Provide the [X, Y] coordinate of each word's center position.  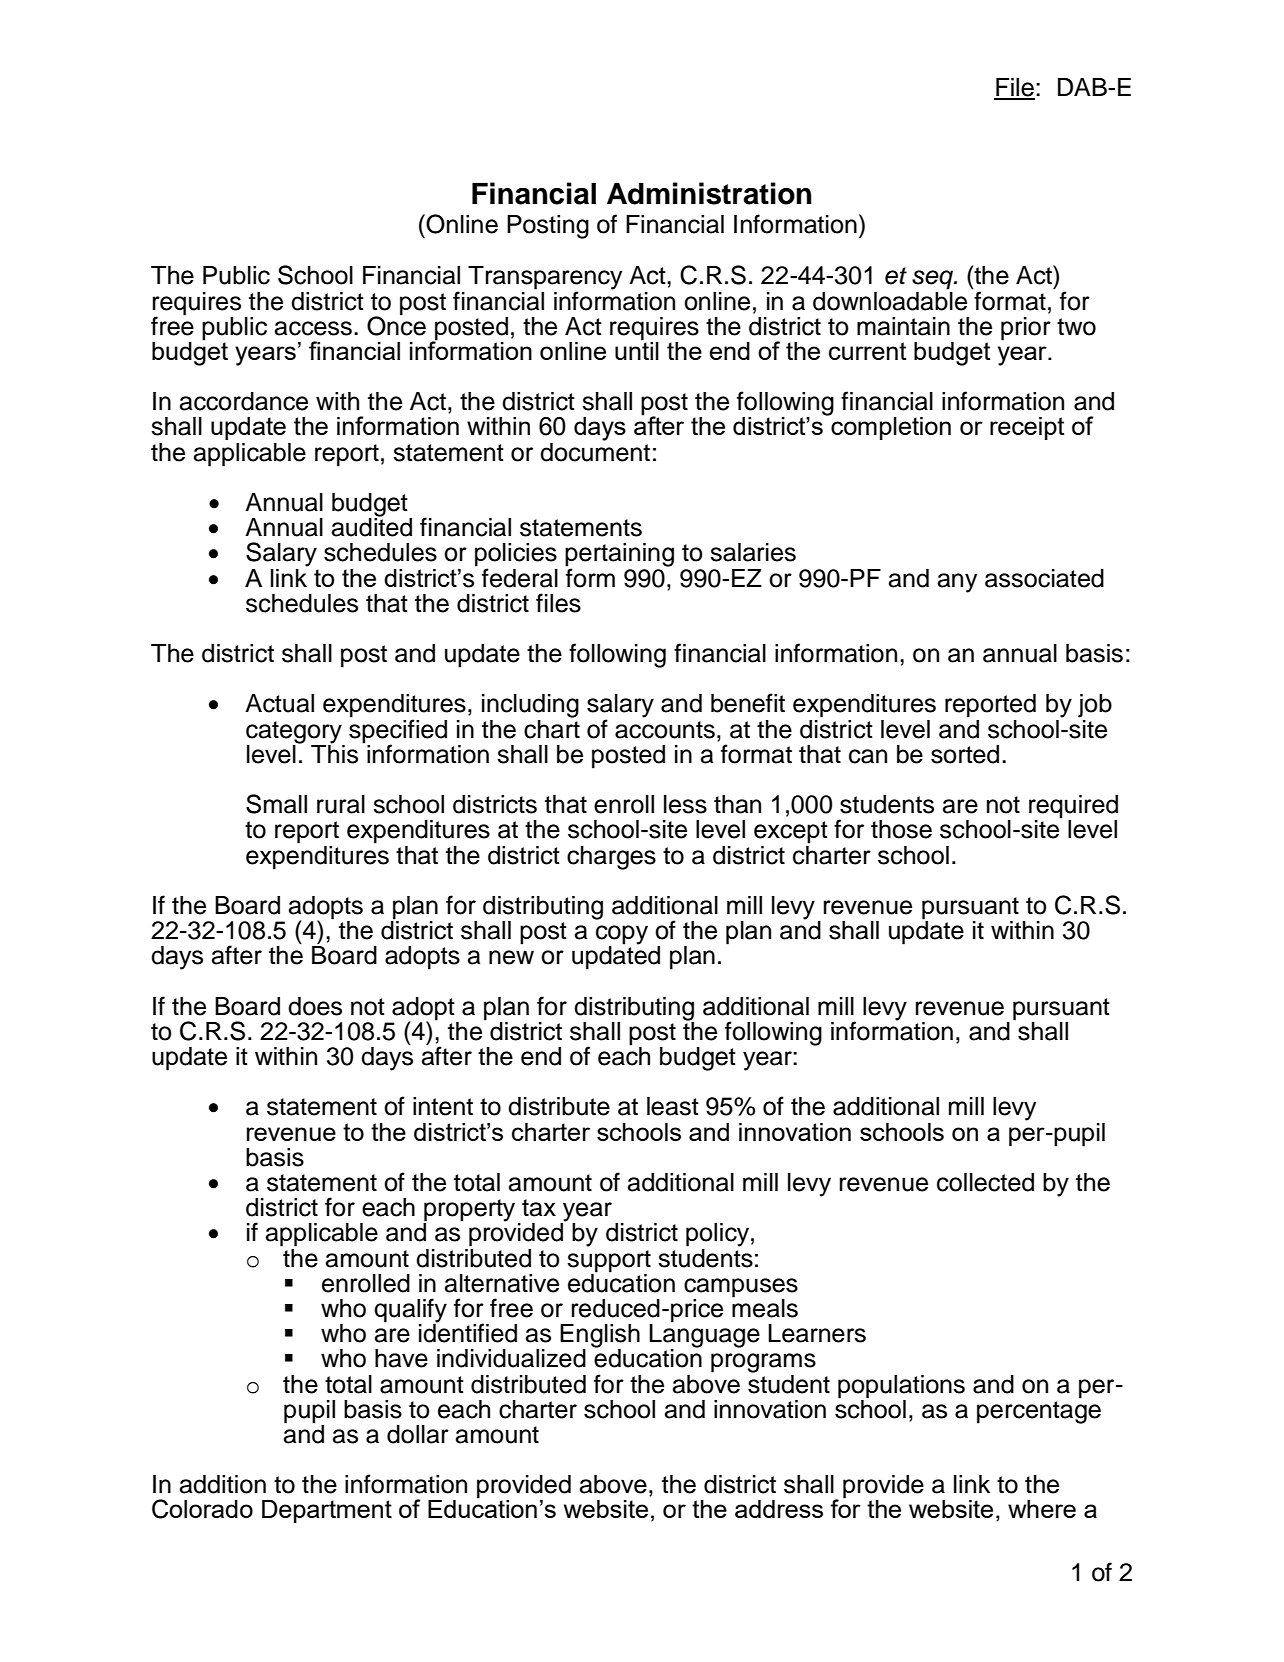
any [957, 583]
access [313, 328]
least [673, 1106]
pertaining [619, 556]
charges [611, 858]
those [901, 829]
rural [341, 804]
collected [985, 1182]
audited [372, 526]
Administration [709, 193]
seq [934, 280]
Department [327, 1511]
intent [443, 1106]
